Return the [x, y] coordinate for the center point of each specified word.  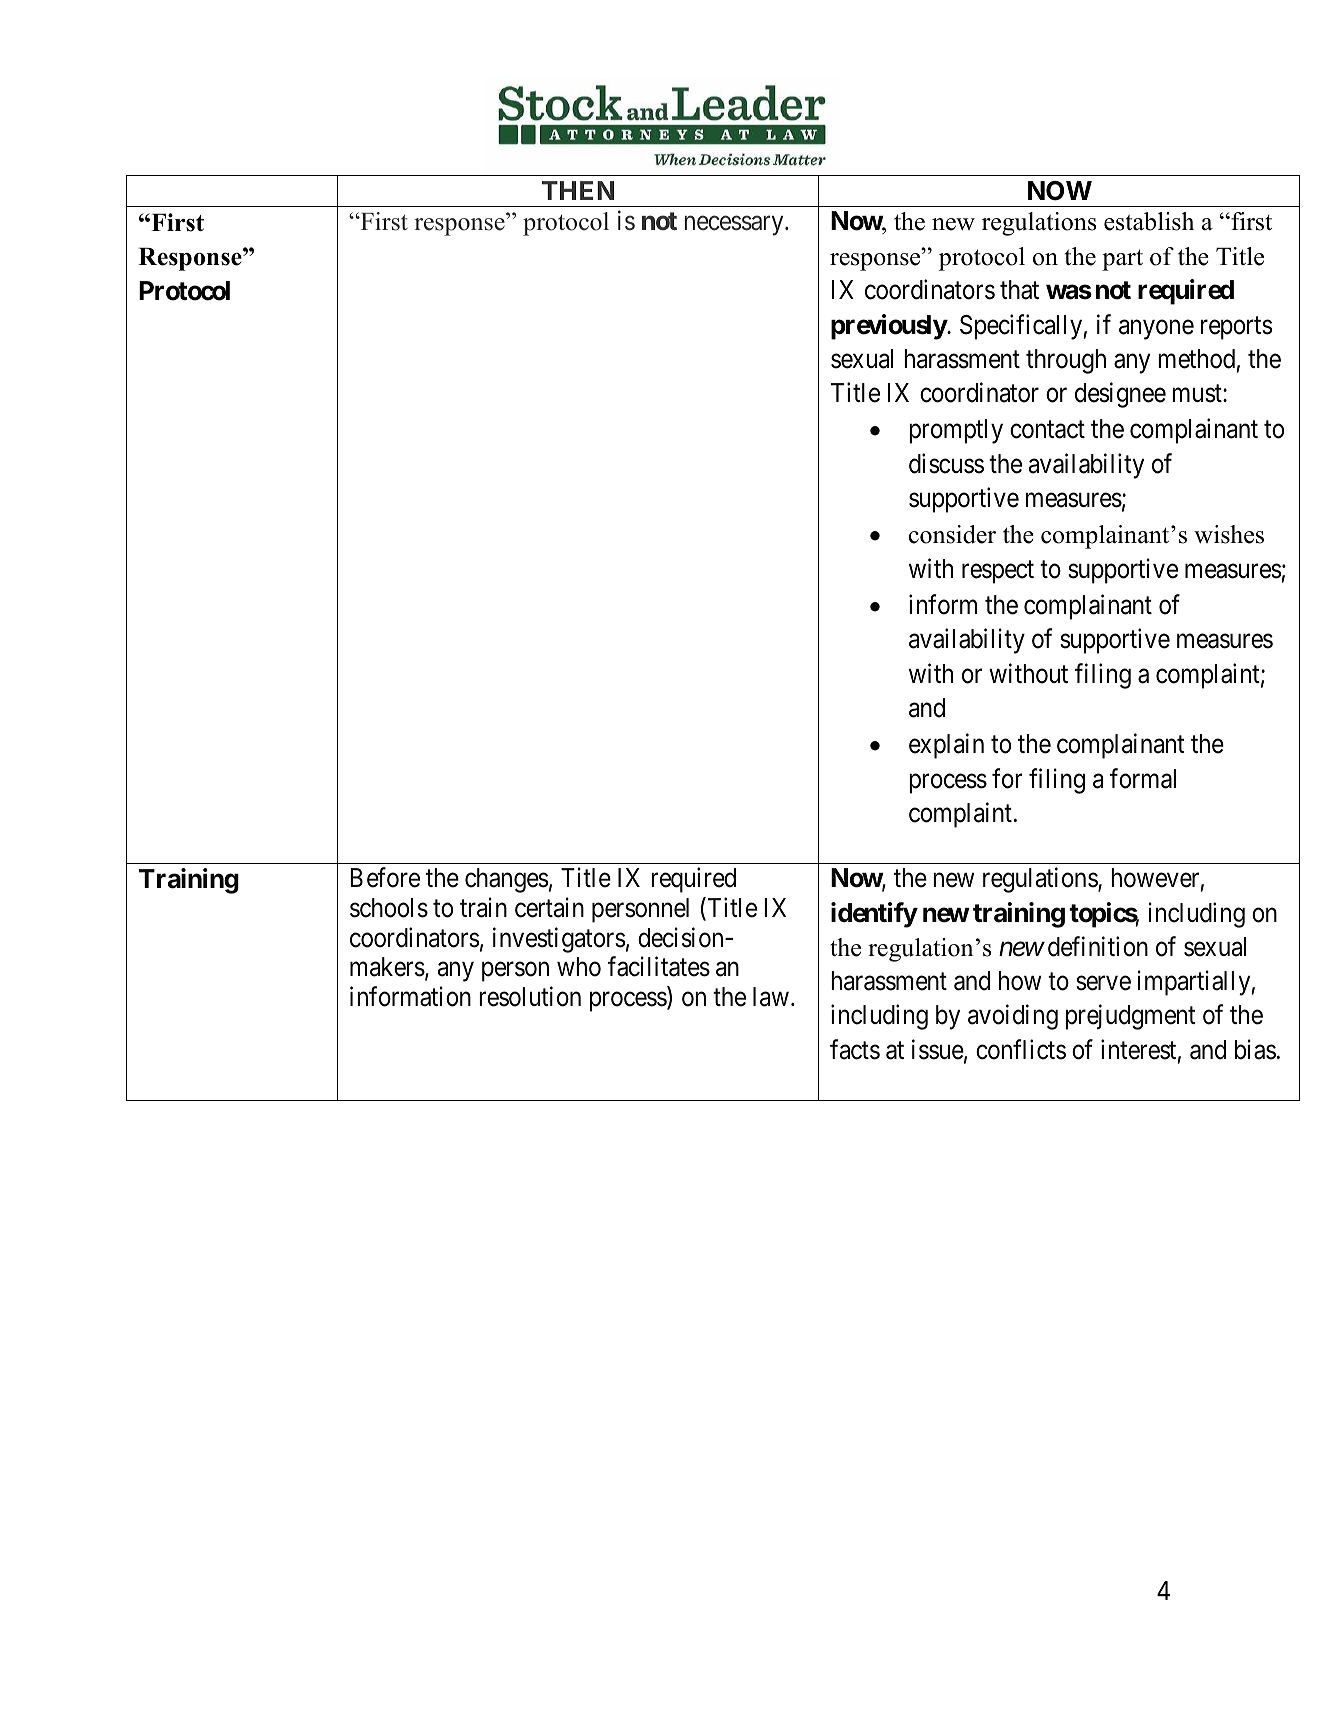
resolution [530, 997]
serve [1103, 983]
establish [1149, 221]
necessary [735, 226]
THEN [578, 190]
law [771, 997]
